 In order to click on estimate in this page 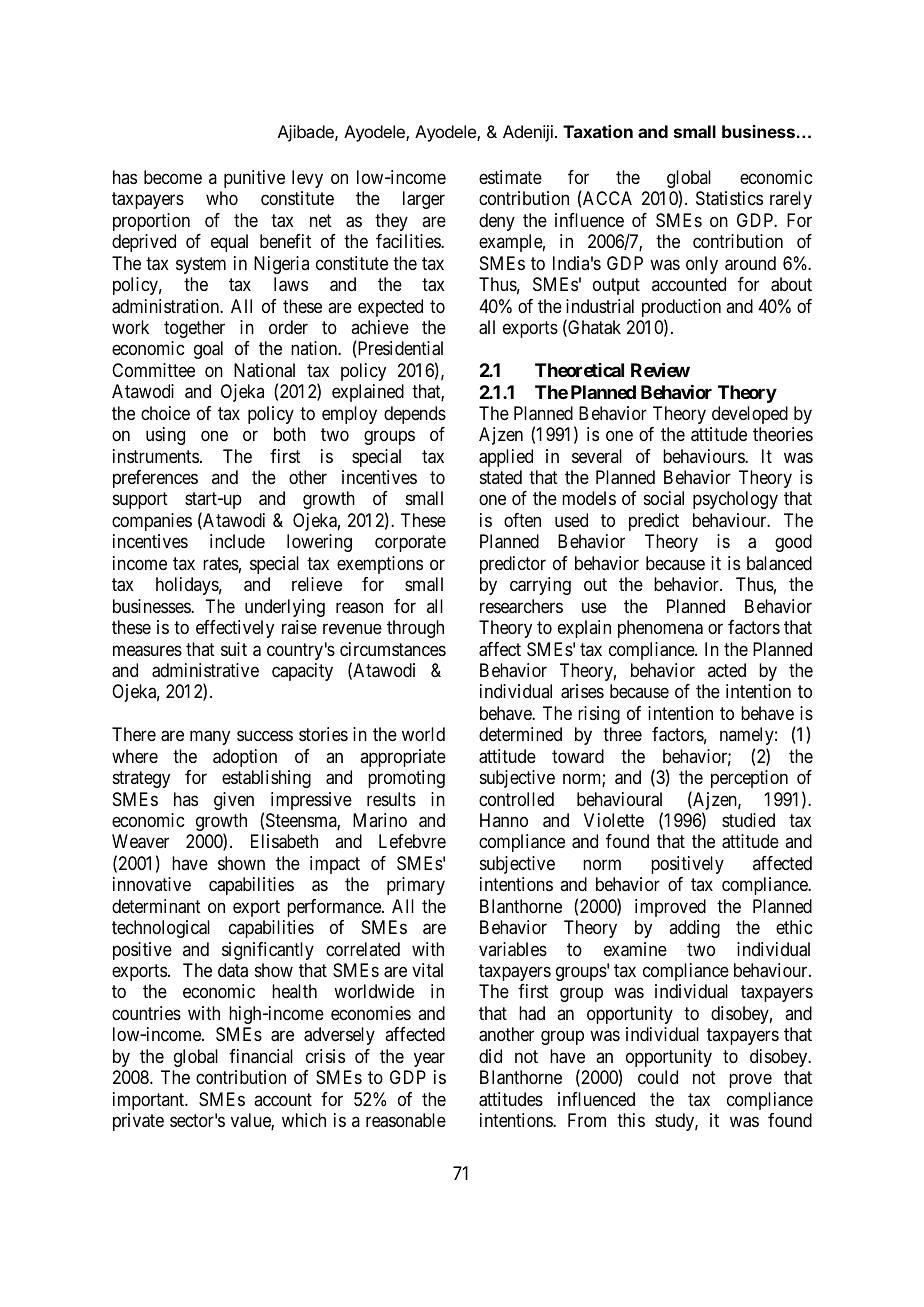, I will do `click(510, 177)`.
